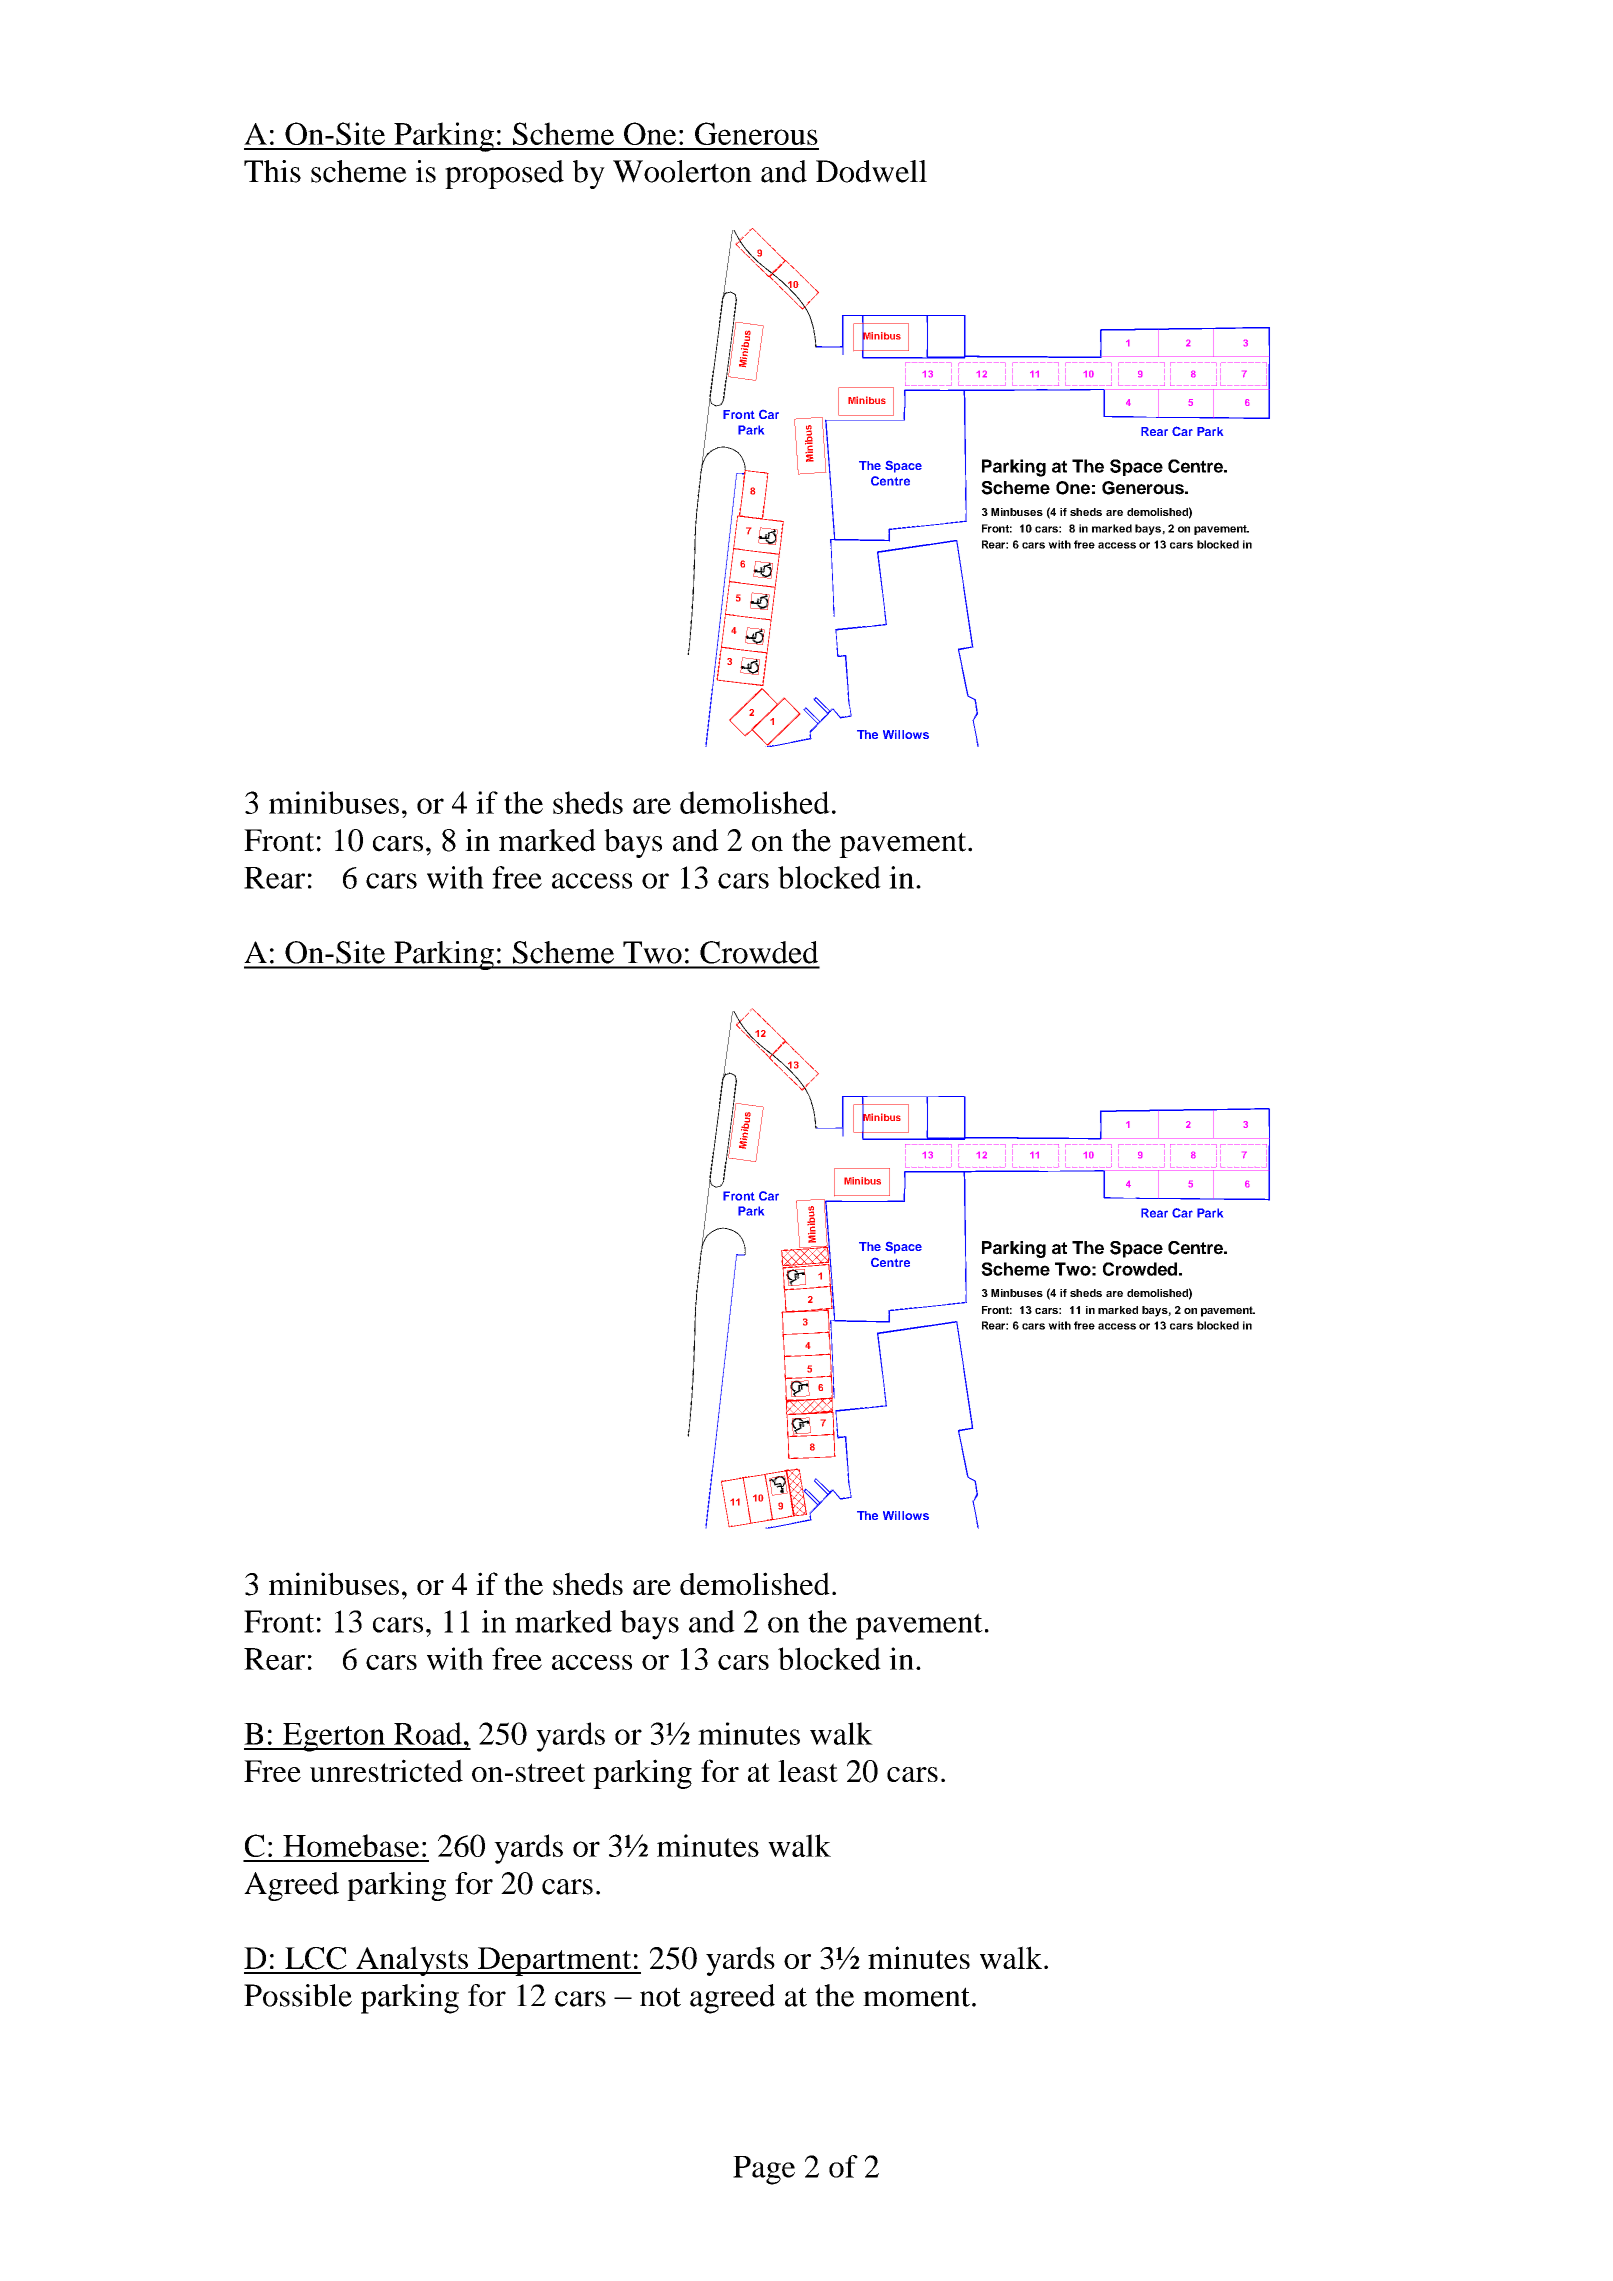 This page has width=1613, height=2281. What do you see at coordinates (916, 1997) in the page?
I see `moment` at bounding box center [916, 1997].
